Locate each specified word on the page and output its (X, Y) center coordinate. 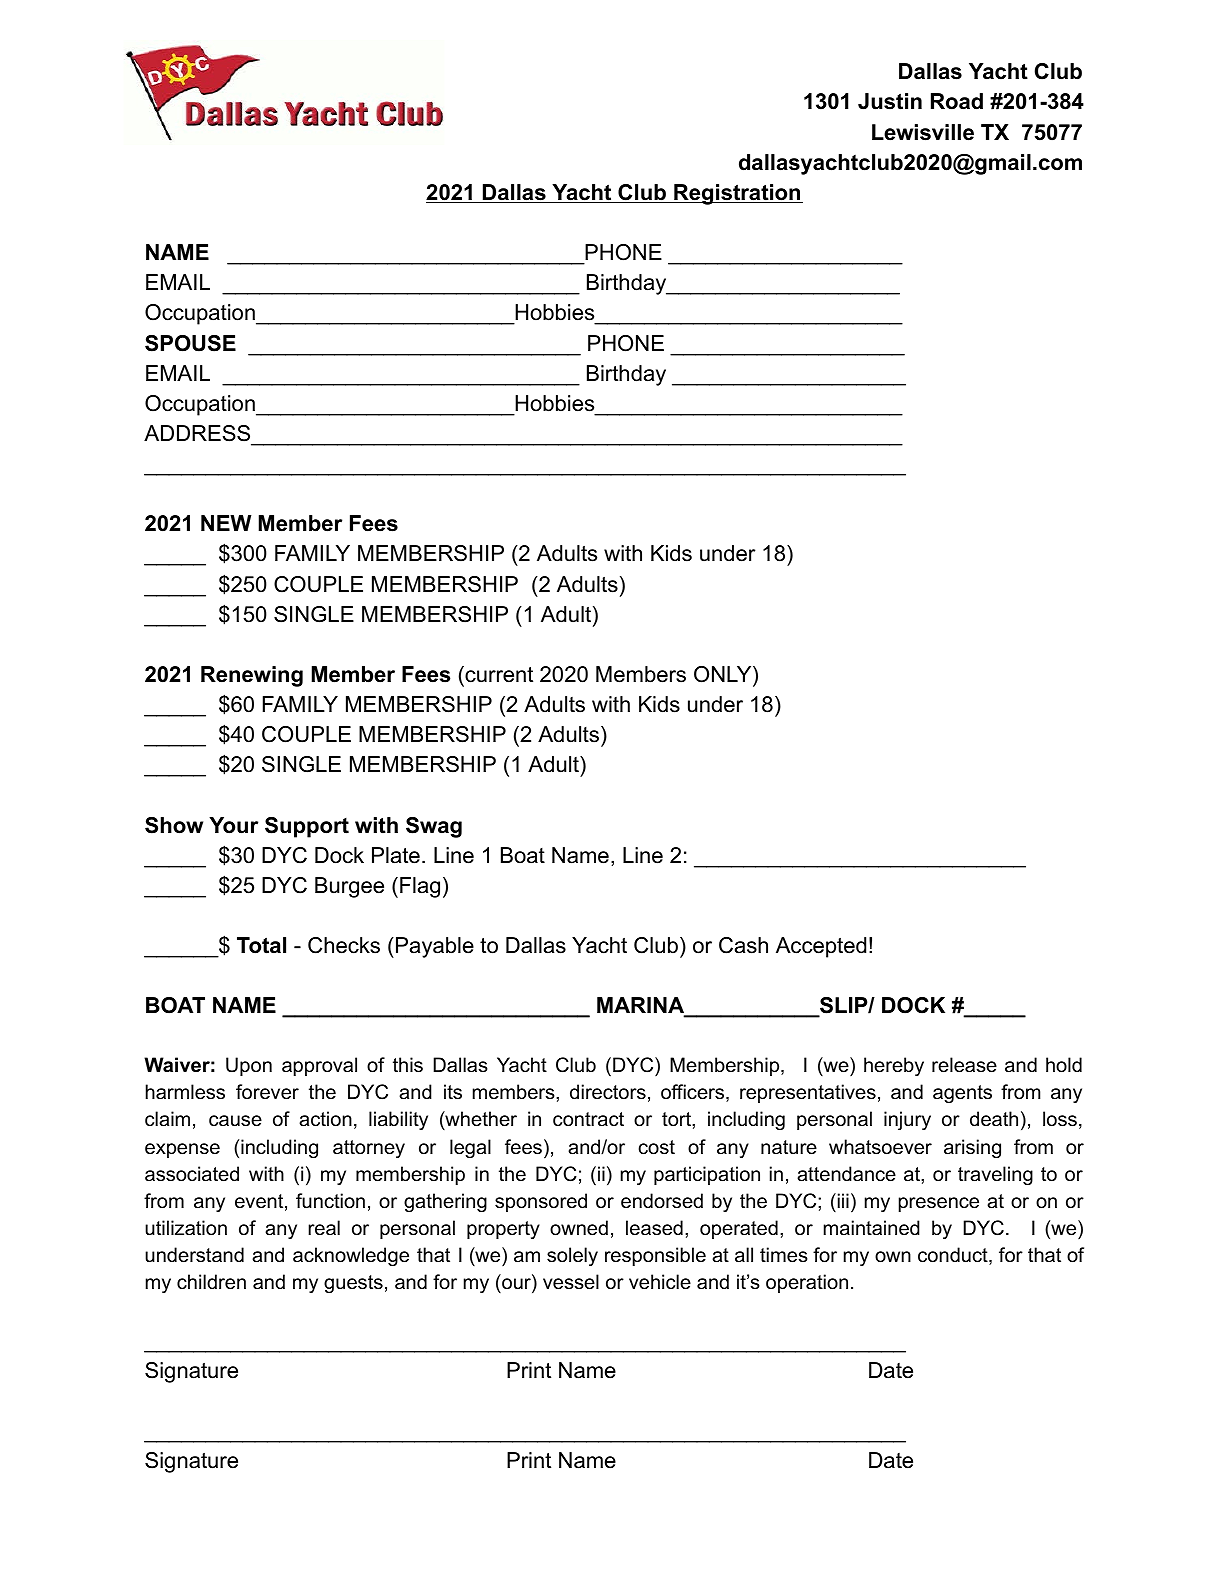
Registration (737, 194)
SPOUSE (190, 343)
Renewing (252, 676)
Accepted (821, 947)
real (324, 1228)
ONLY (724, 674)
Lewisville (923, 132)
